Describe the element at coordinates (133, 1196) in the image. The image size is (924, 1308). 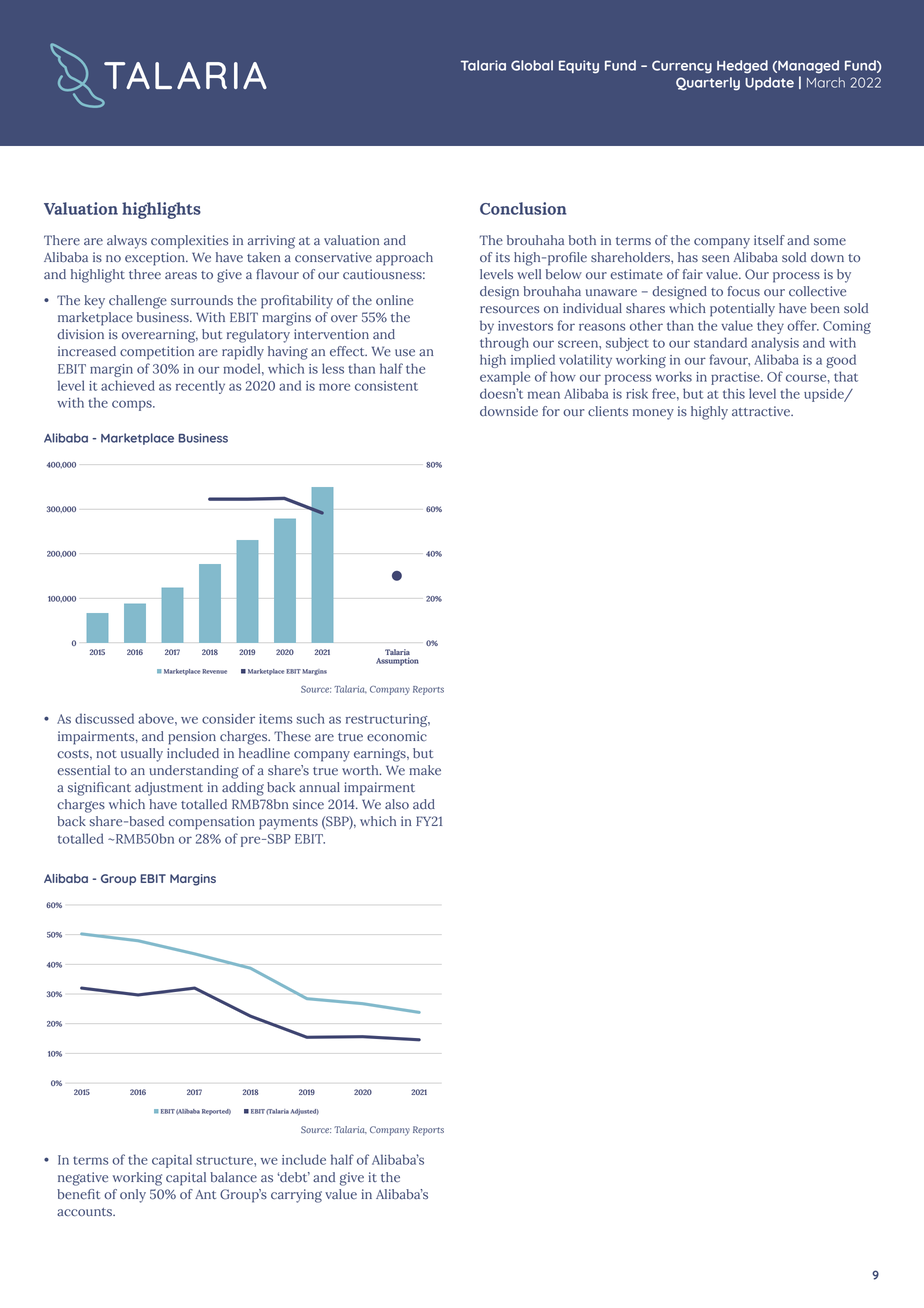
I see `only` at that location.
